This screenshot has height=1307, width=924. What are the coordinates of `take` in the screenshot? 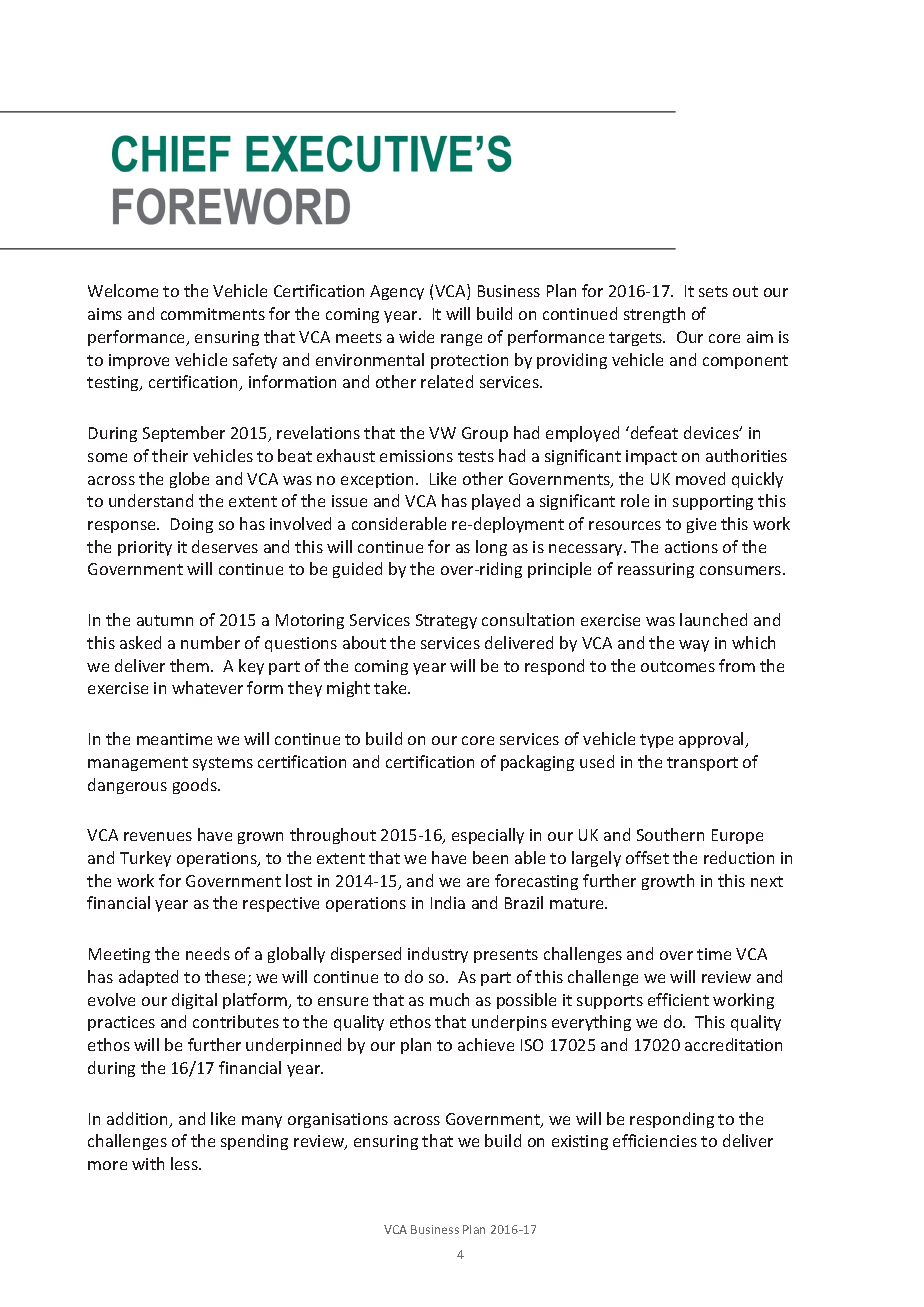 It's located at (391, 687).
